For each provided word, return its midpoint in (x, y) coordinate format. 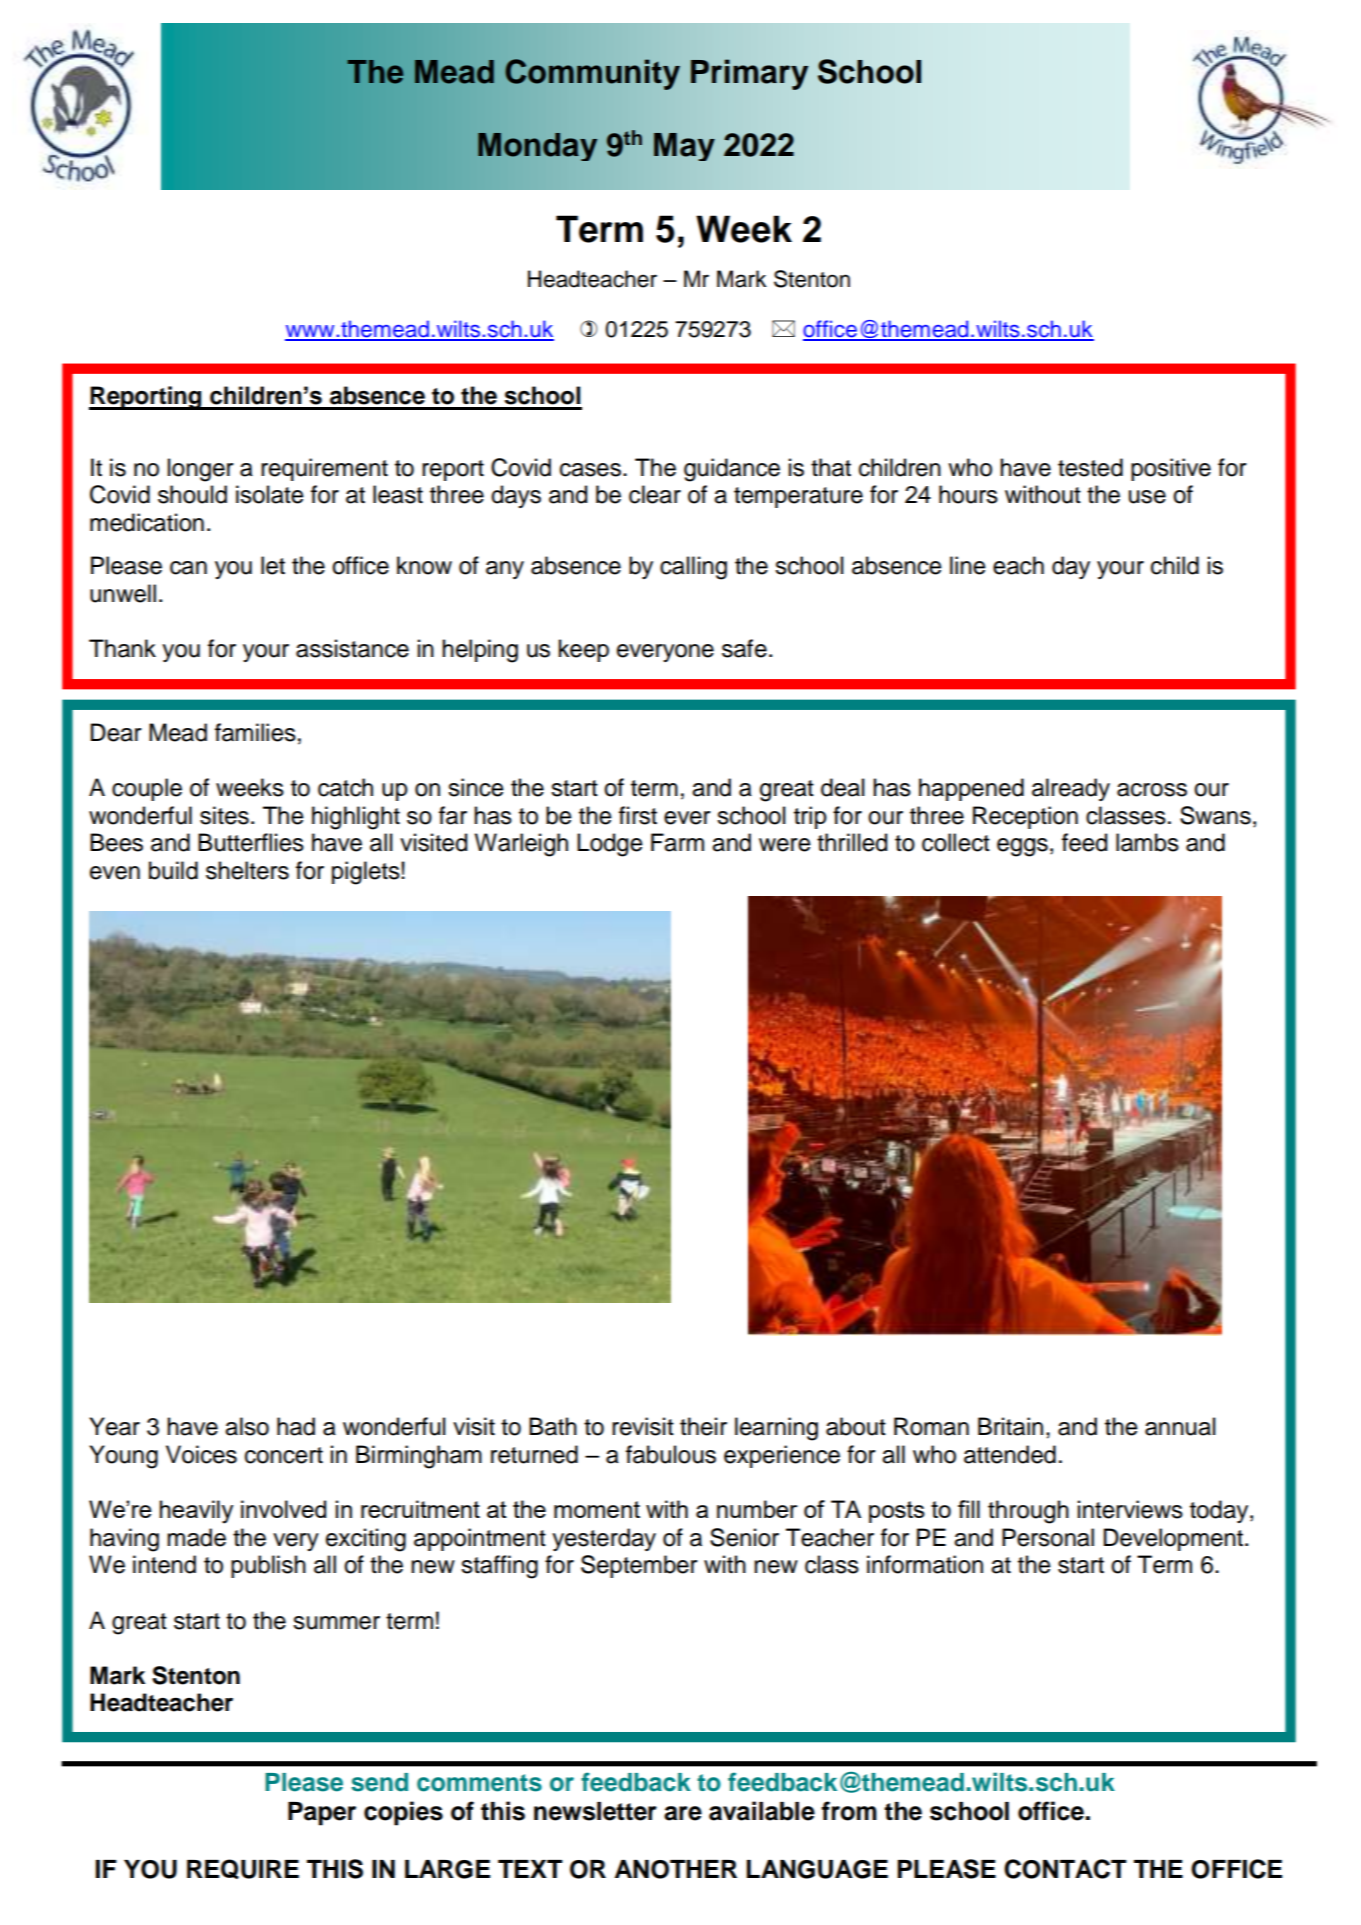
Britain (1010, 1426)
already (1071, 789)
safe (744, 648)
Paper (322, 1814)
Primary (749, 74)
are (683, 1813)
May (684, 147)
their (703, 1426)
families (255, 732)
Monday (537, 147)
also (247, 1426)
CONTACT (1065, 1869)
